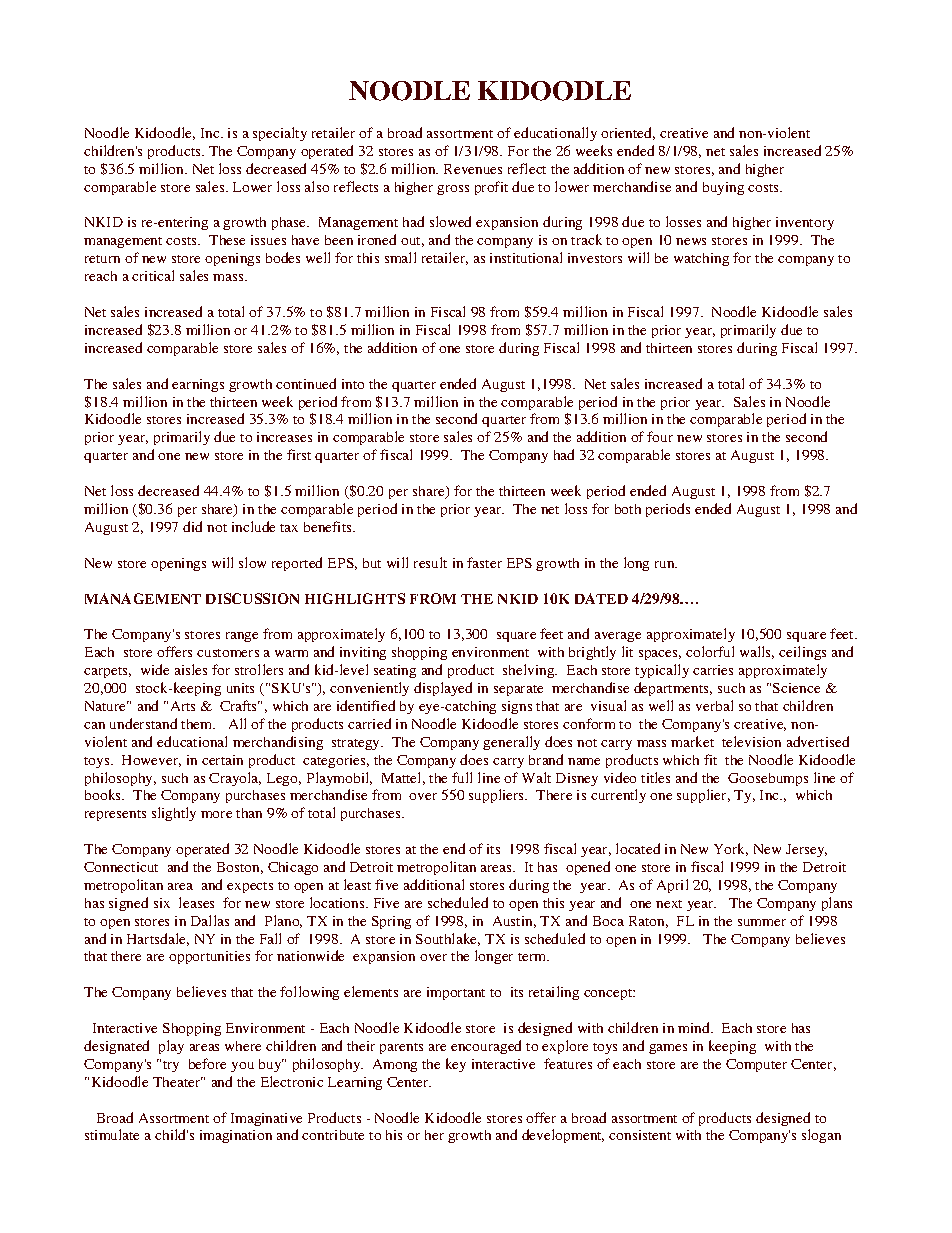  Describe the element at coordinates (280, 134) in the image. I see `specialty` at that location.
